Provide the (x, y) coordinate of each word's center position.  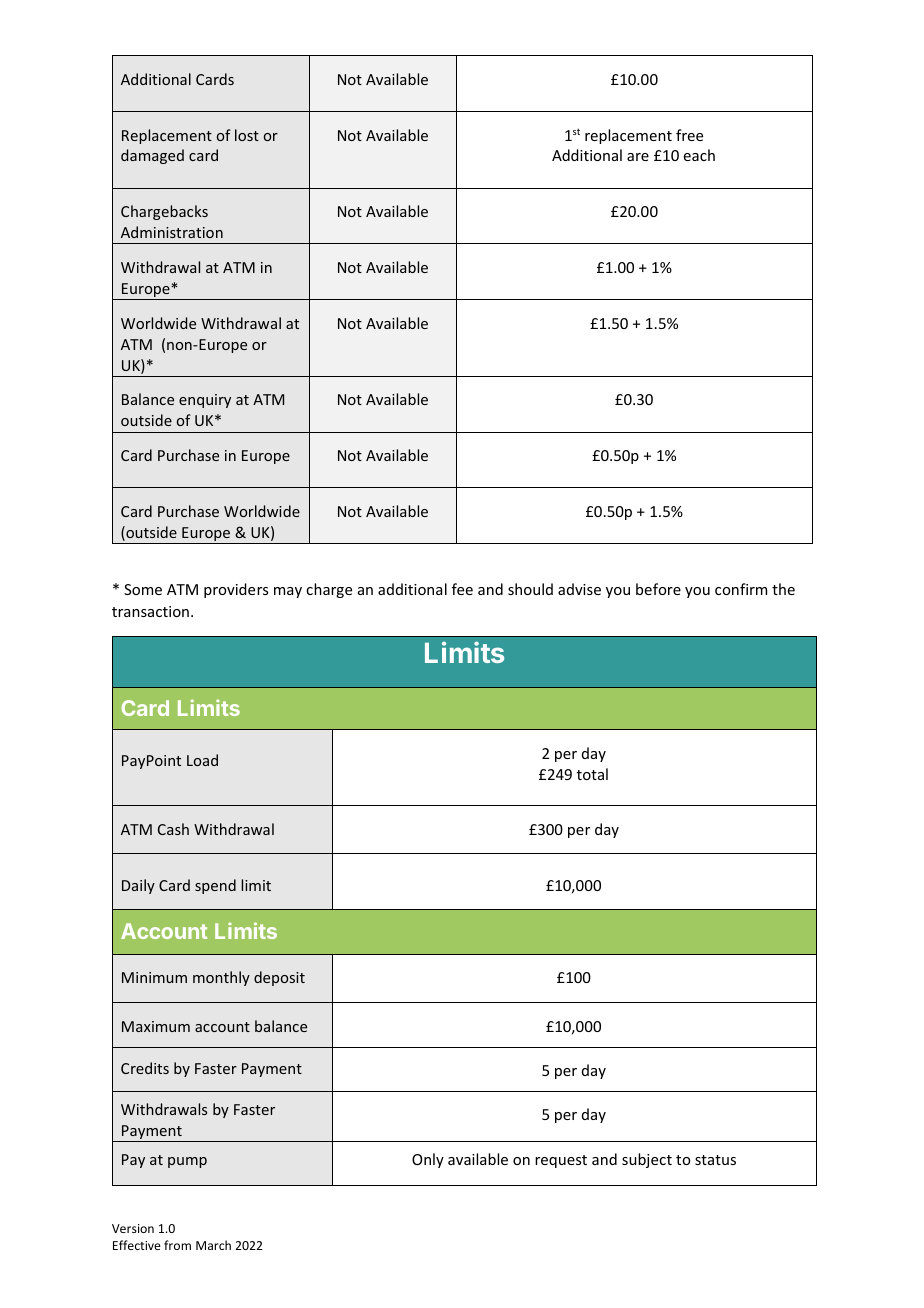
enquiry (205, 401)
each (699, 155)
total (592, 774)
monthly (221, 978)
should (530, 589)
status (715, 1160)
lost (247, 135)
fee (462, 589)
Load (202, 760)
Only (428, 1160)
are (638, 157)
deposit (279, 978)
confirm (741, 589)
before (658, 589)
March (213, 1245)
